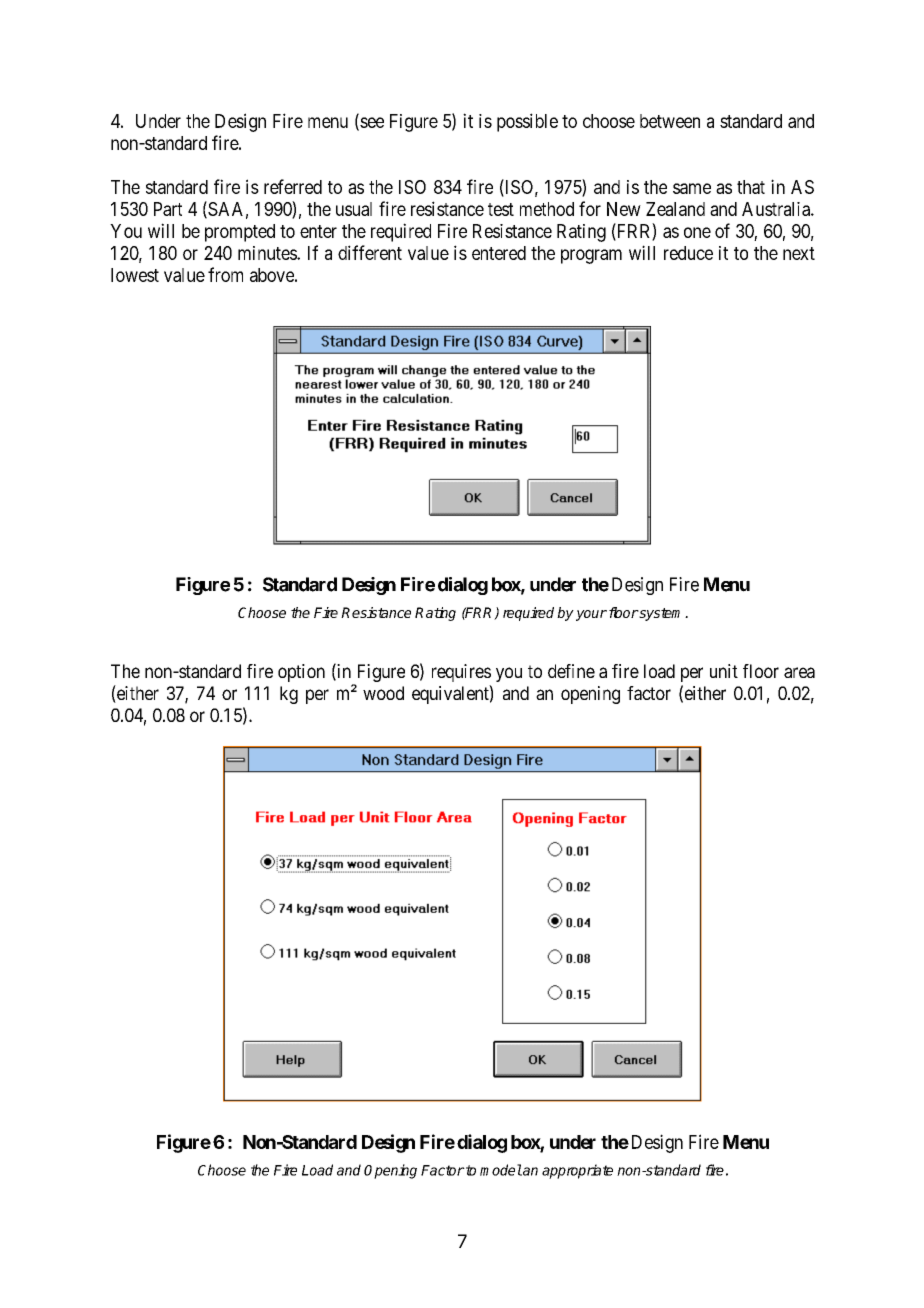 The image size is (924, 1308). I want to click on model, so click(501, 1170).
